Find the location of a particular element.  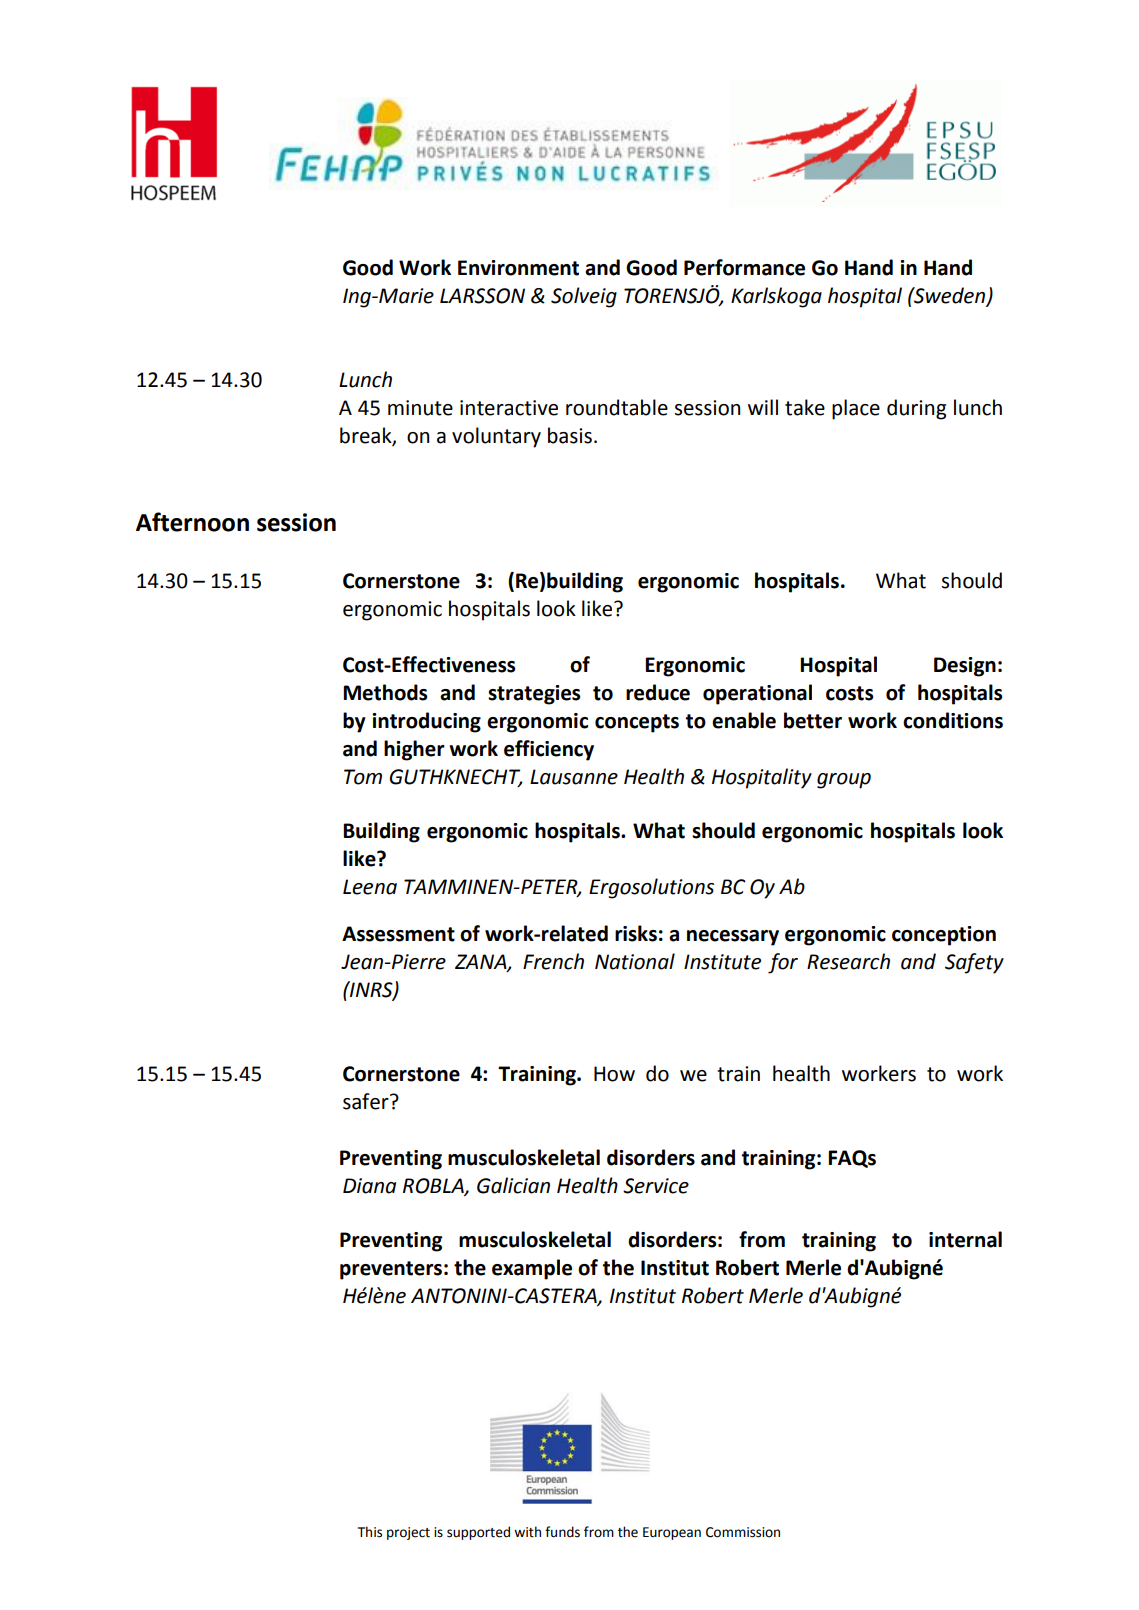

Leena is located at coordinates (370, 887).
